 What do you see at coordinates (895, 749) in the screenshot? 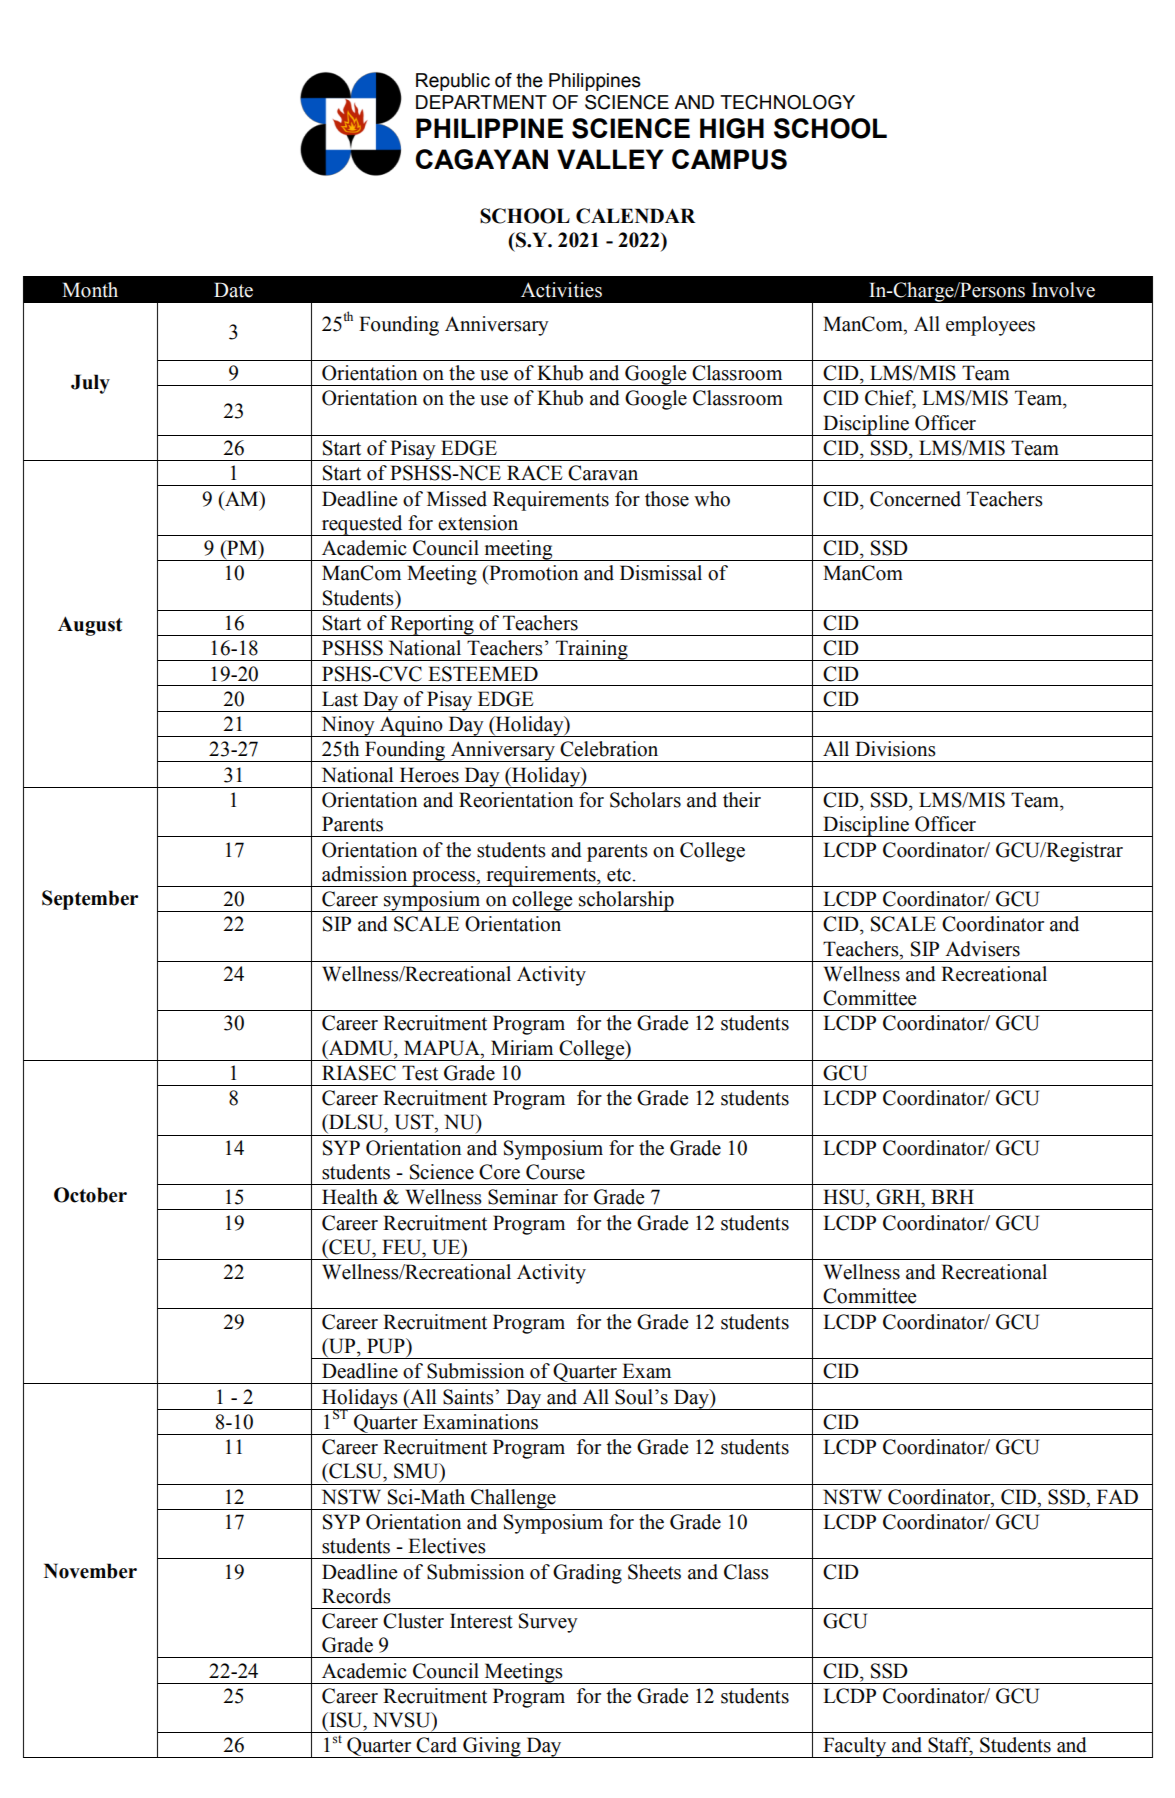
I see `Divisions` at bounding box center [895, 749].
